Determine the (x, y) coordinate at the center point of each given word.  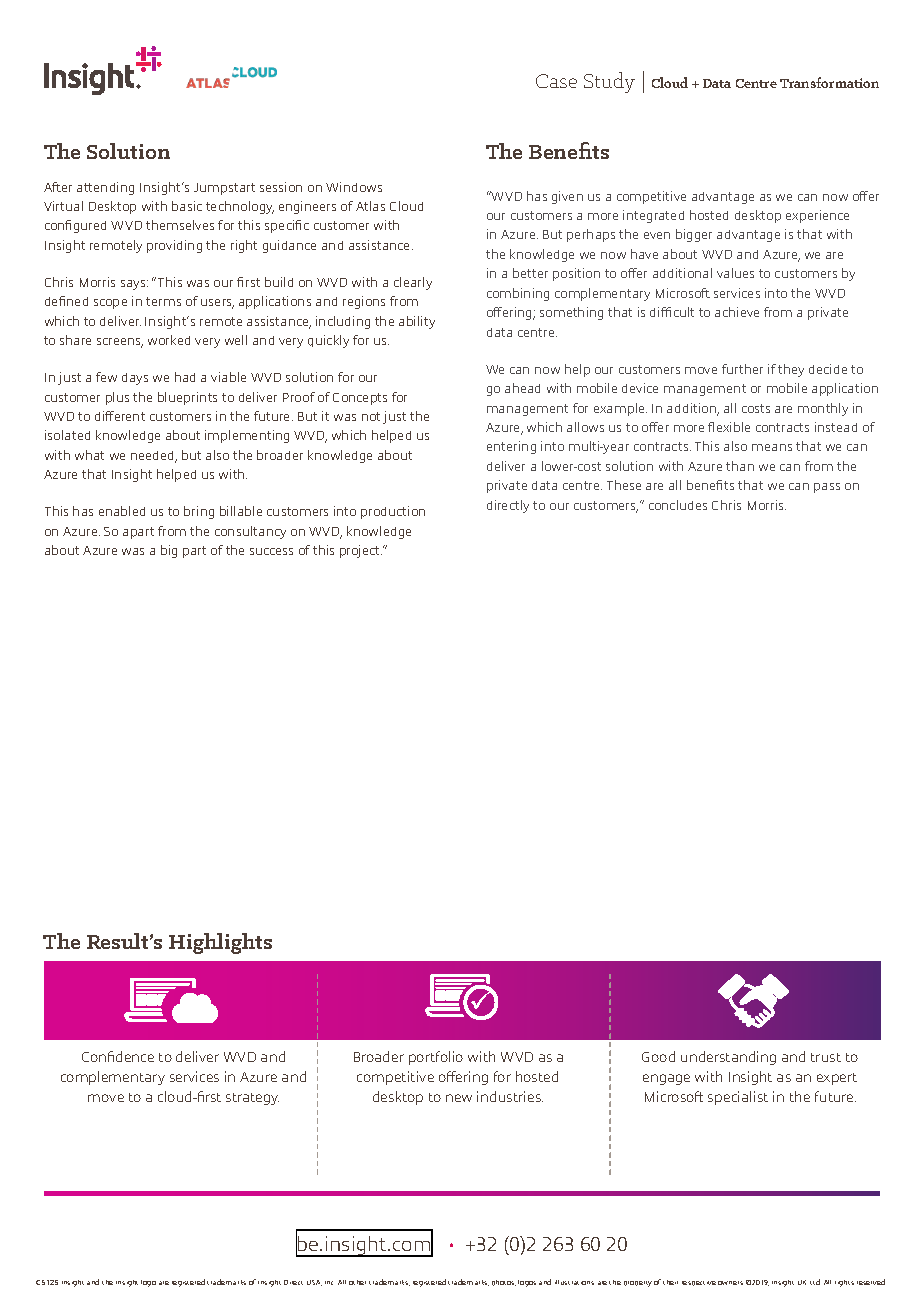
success (271, 551)
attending (105, 188)
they (791, 370)
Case (556, 81)
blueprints (187, 398)
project (361, 551)
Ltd (815, 1282)
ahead (522, 388)
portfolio (436, 1058)
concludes (678, 505)
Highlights (220, 943)
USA (314, 1283)
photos (504, 1283)
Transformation (829, 82)
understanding (728, 1058)
